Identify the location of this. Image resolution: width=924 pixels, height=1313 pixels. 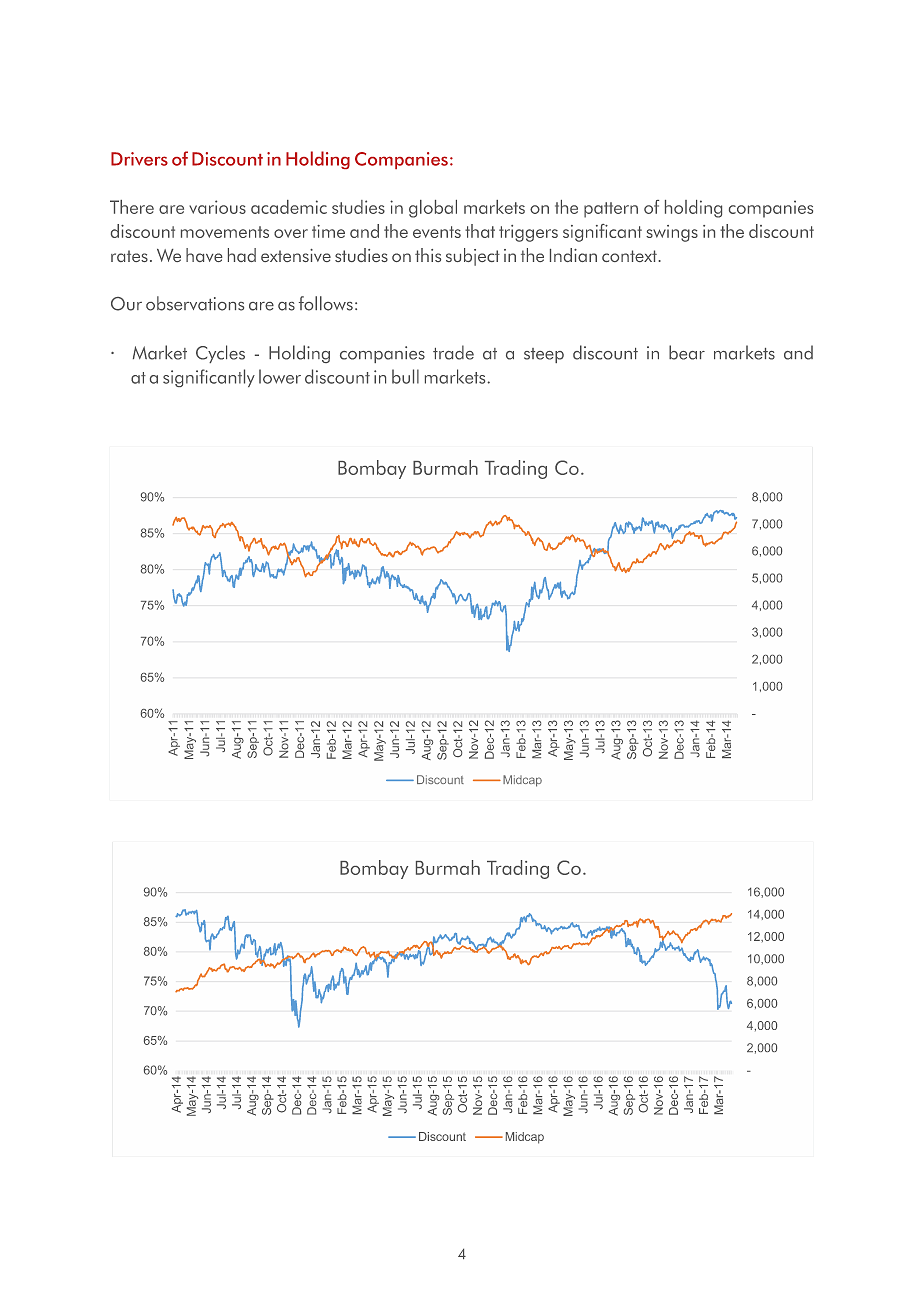
(428, 255).
